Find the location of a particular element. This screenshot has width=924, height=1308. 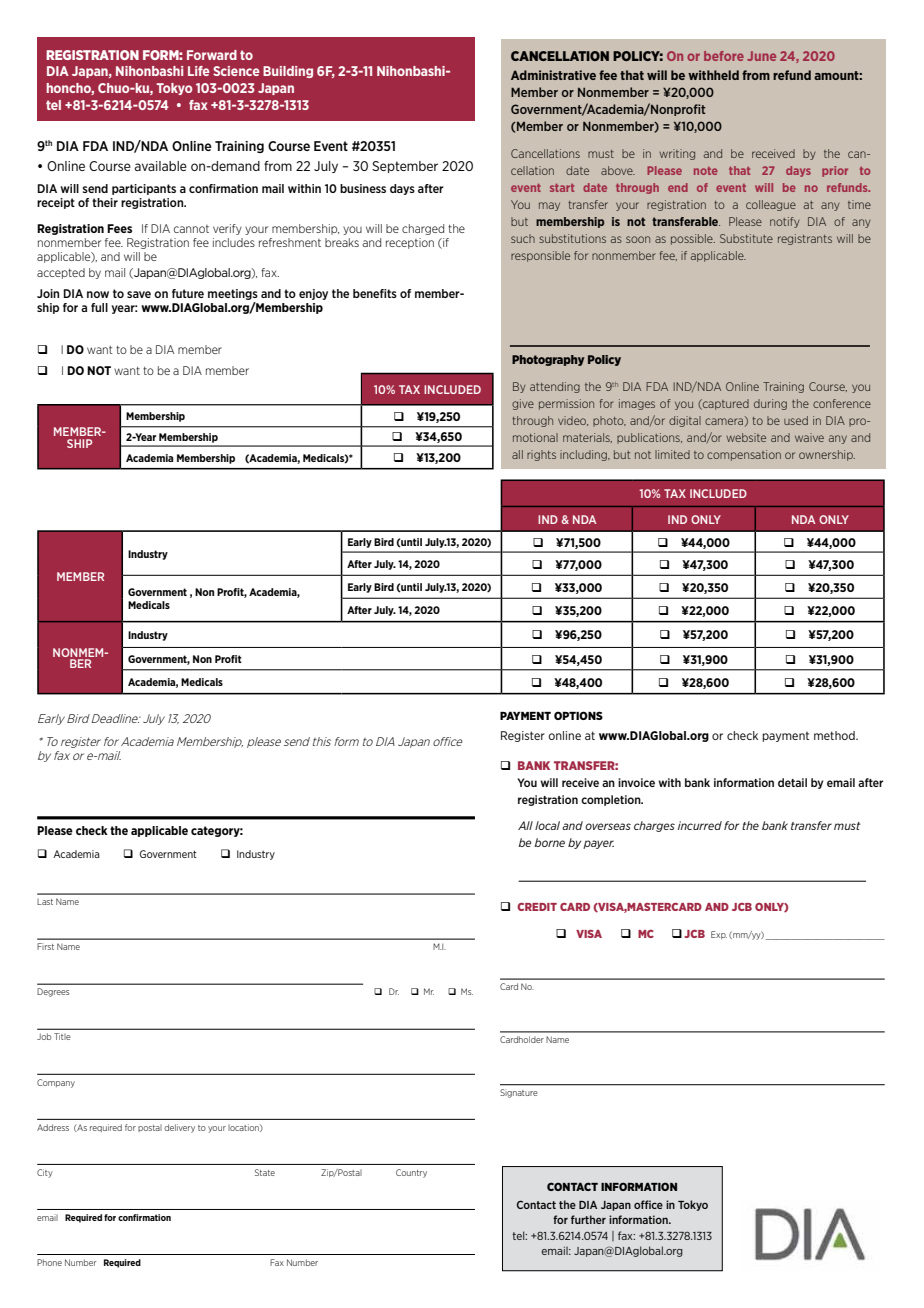

Country is located at coordinates (411, 1173).
